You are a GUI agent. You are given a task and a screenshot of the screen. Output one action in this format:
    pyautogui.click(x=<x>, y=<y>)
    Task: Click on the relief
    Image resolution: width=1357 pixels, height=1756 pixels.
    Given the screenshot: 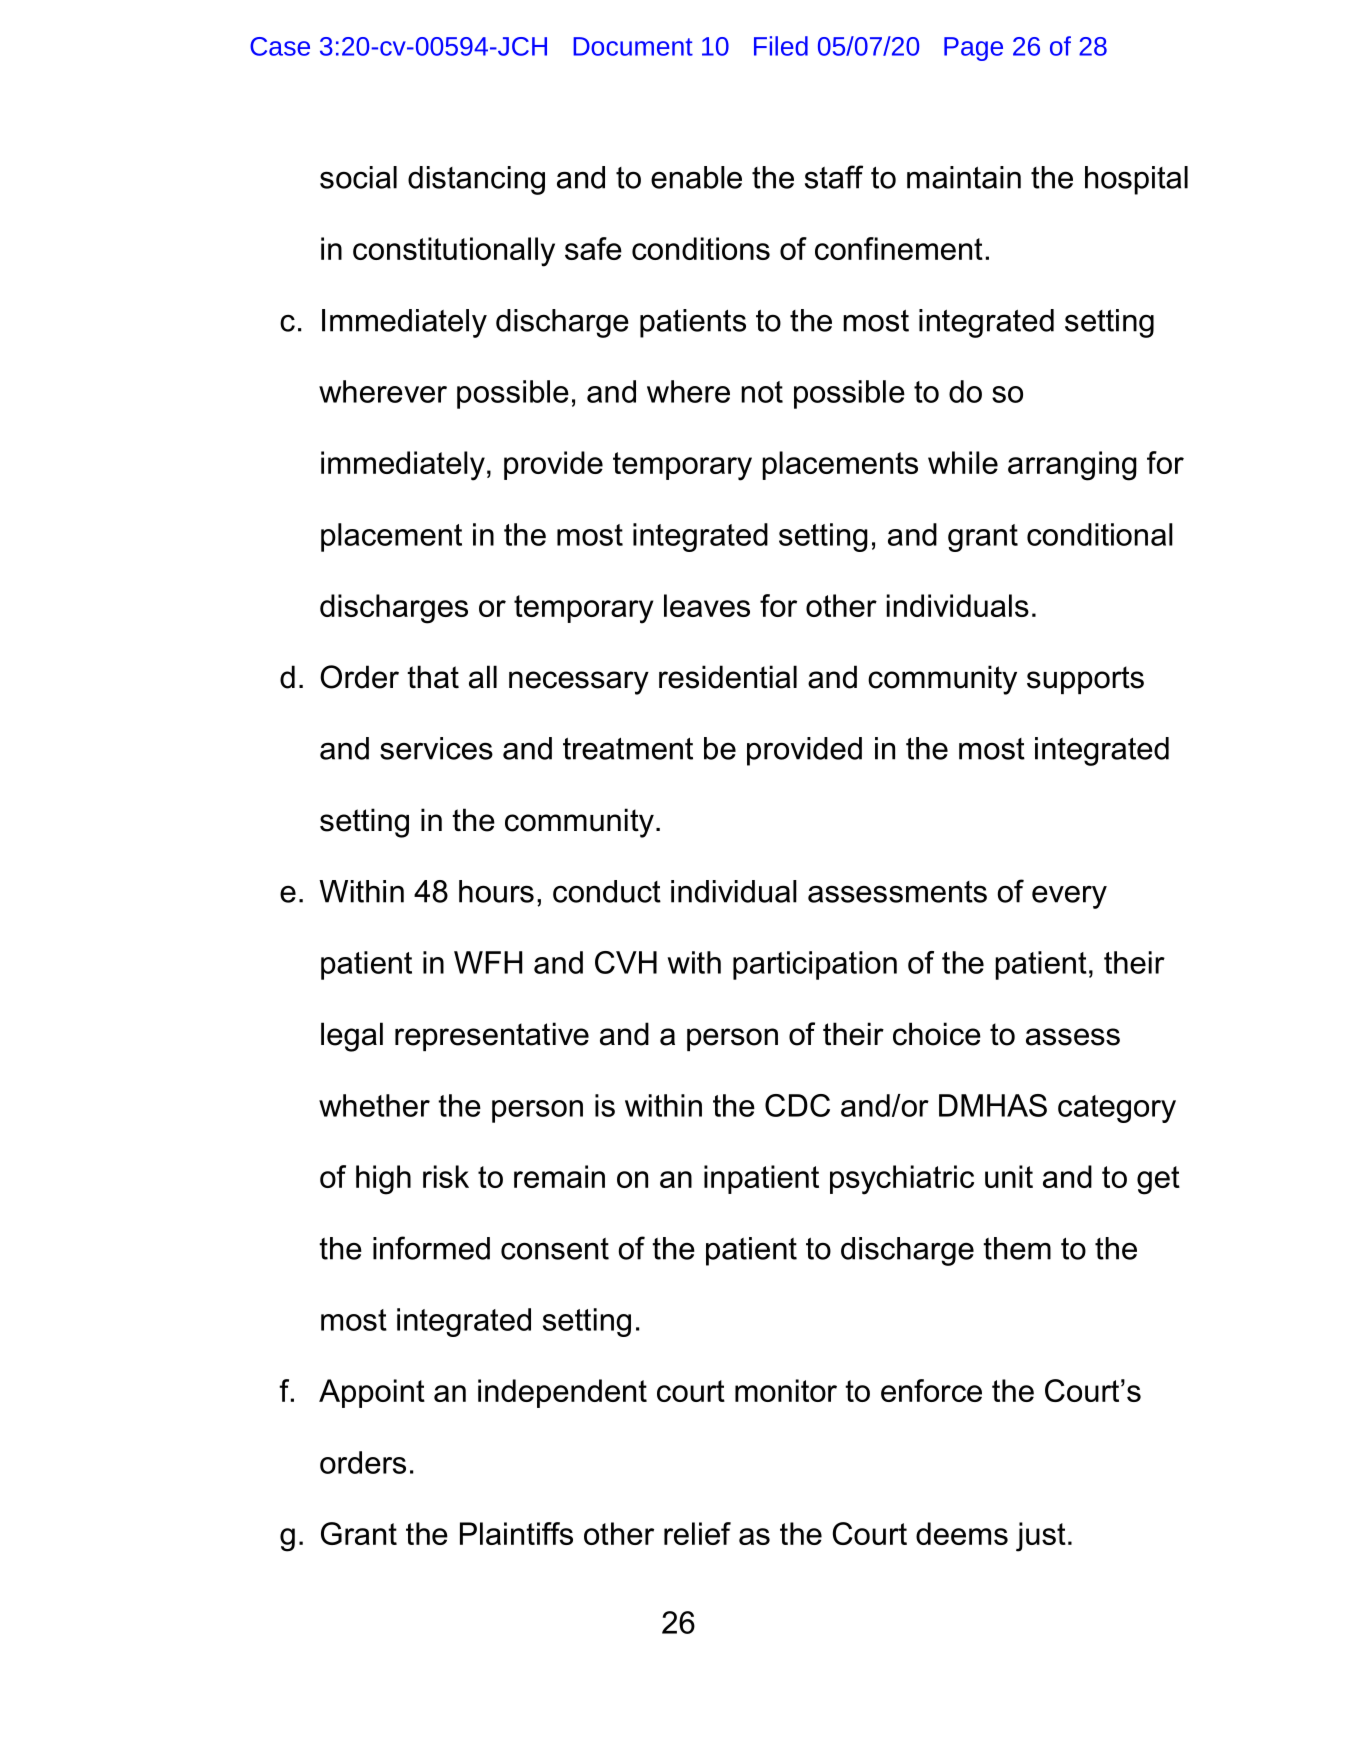 What is the action you would take?
    pyautogui.click(x=697, y=1533)
